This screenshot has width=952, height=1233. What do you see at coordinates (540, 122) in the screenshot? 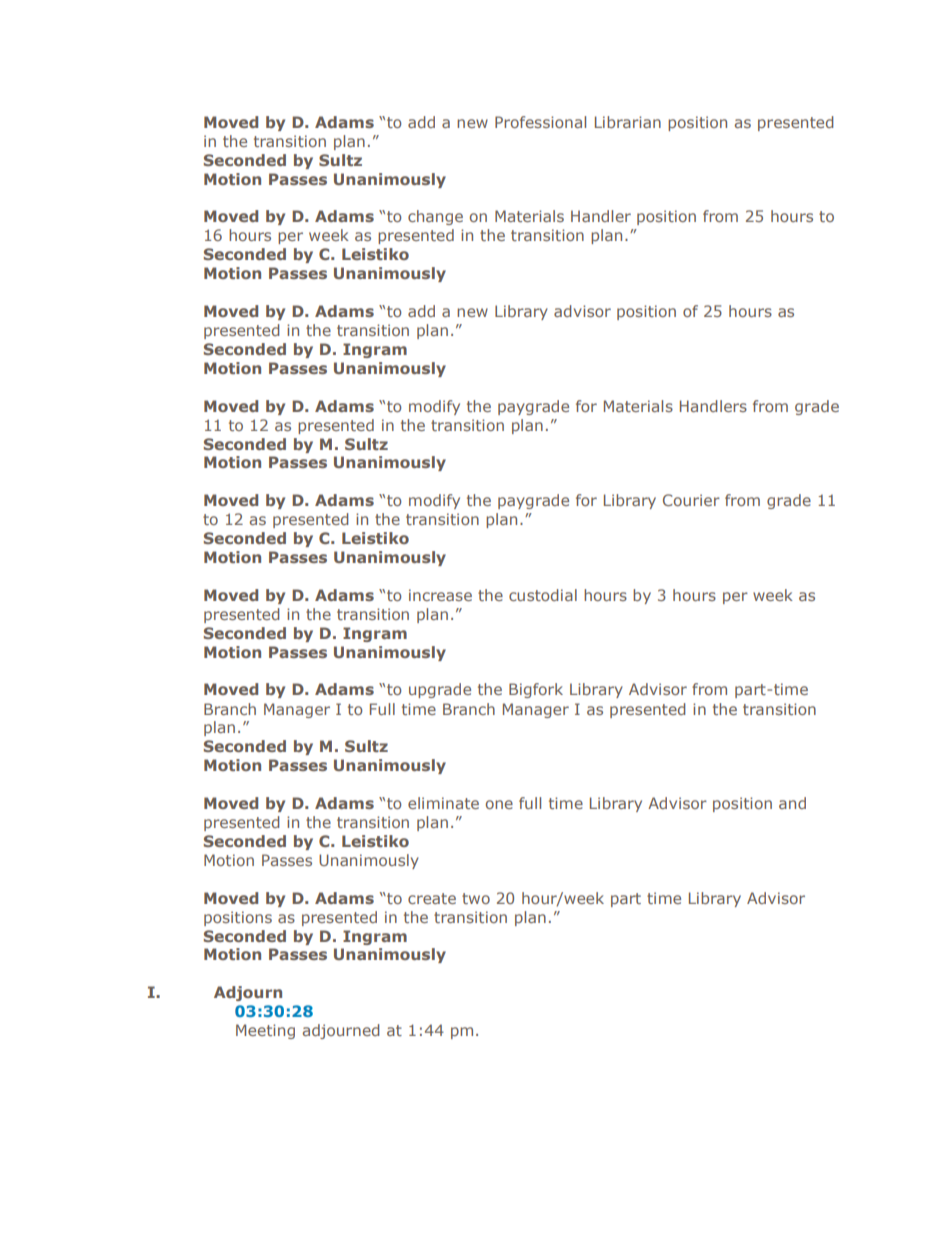
I see `Professional` at bounding box center [540, 122].
